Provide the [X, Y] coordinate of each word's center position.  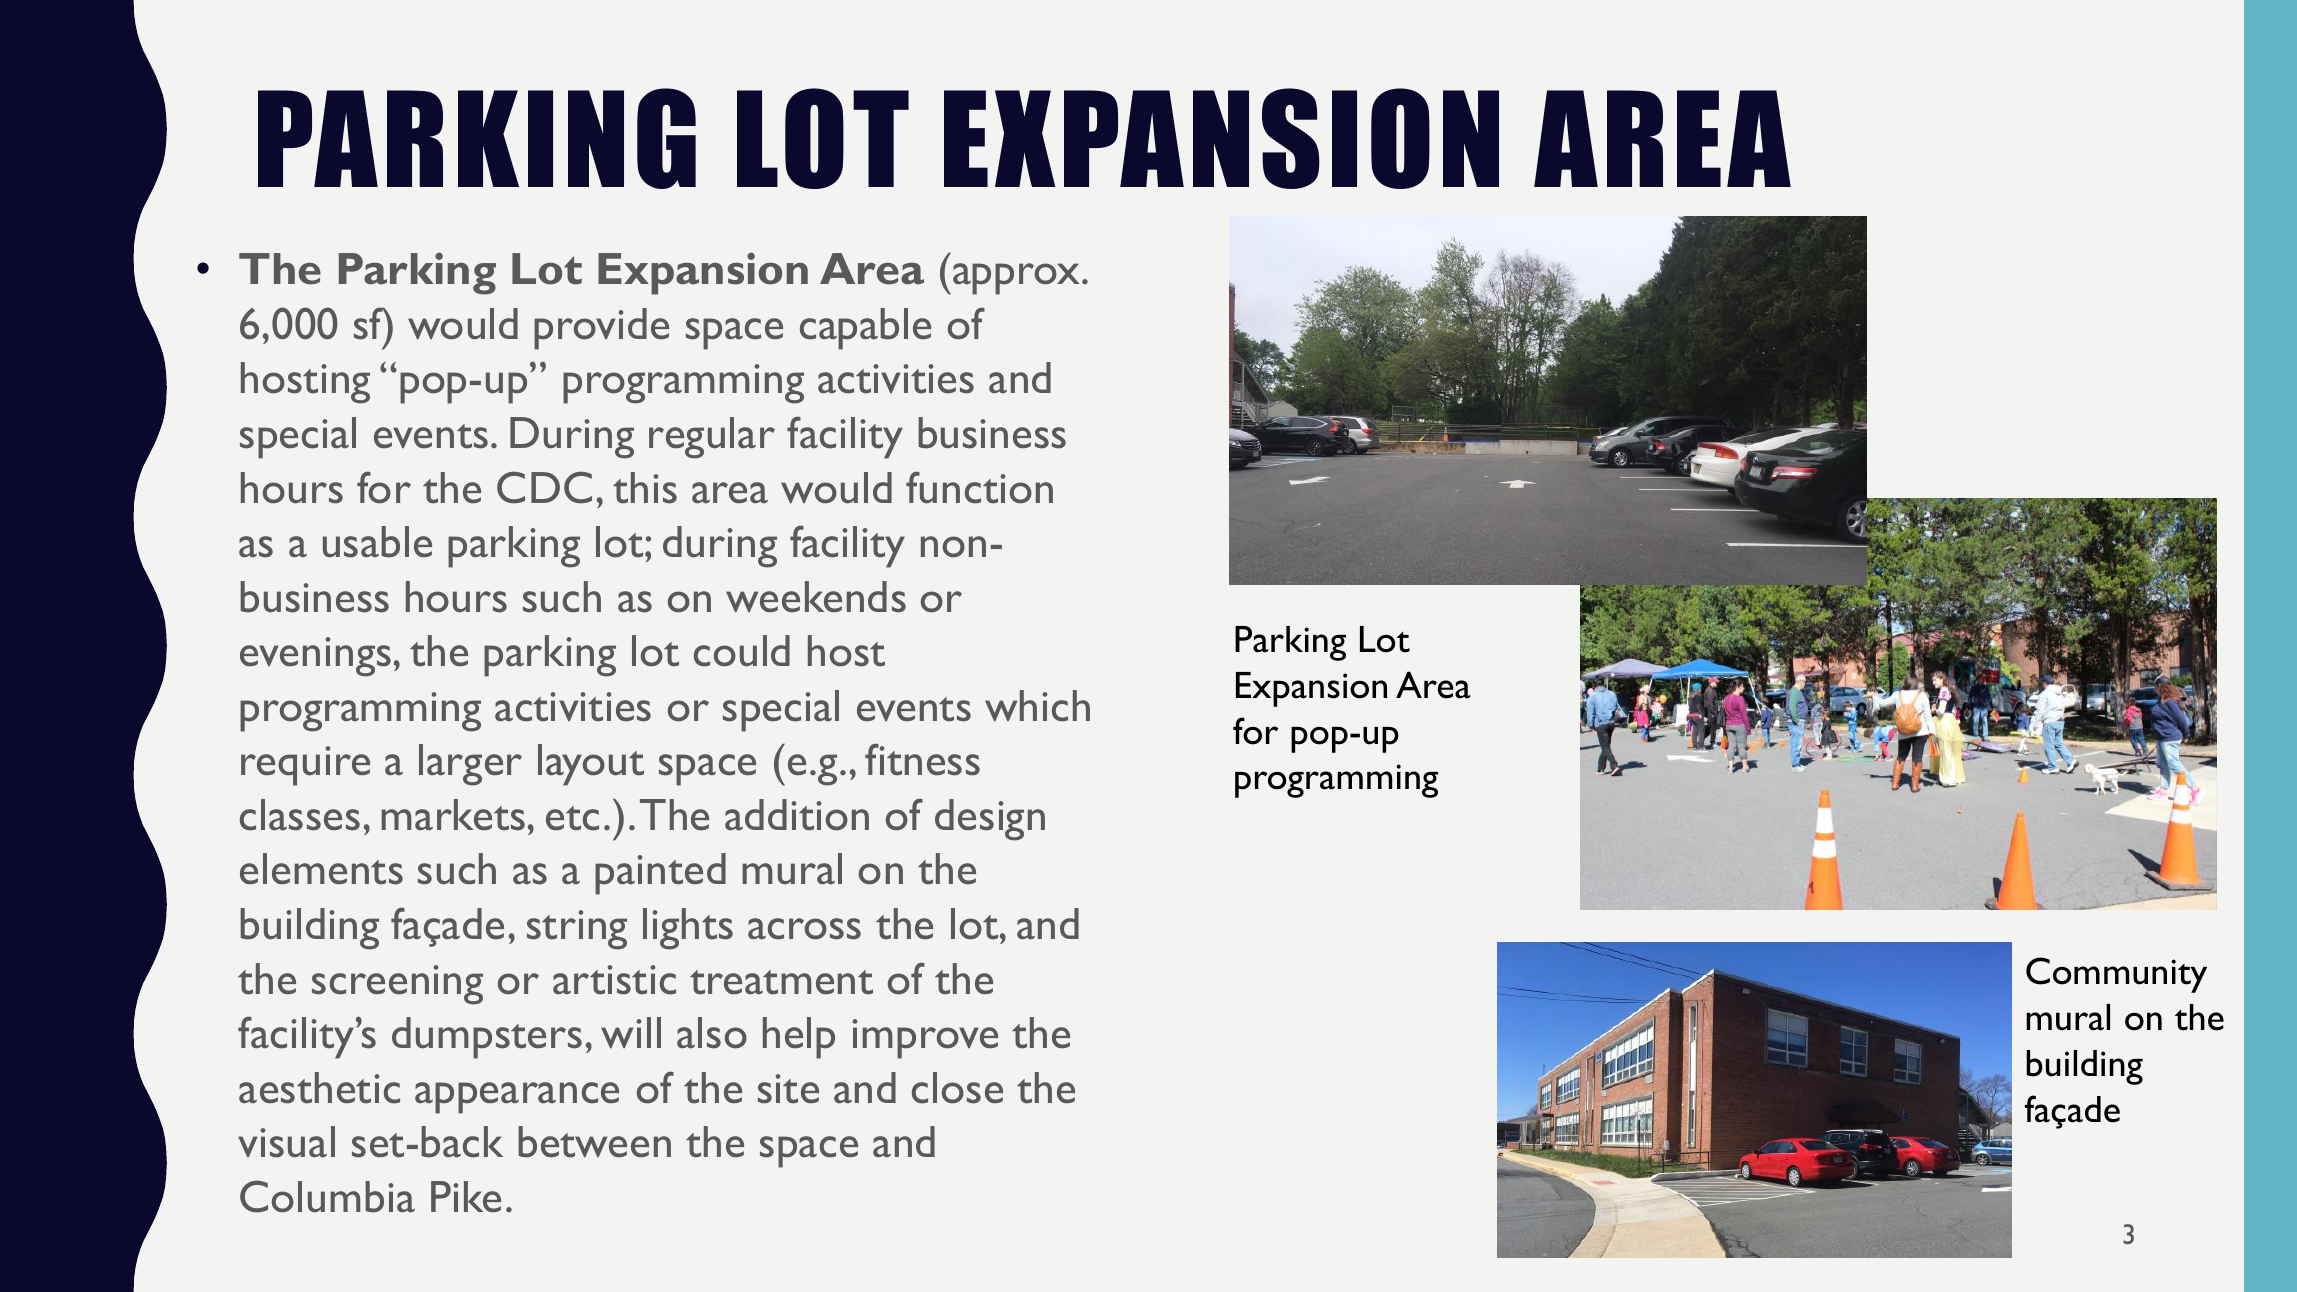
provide [601, 329]
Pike [466, 1196]
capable [865, 329]
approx [1018, 279]
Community [2116, 975]
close [957, 1088]
